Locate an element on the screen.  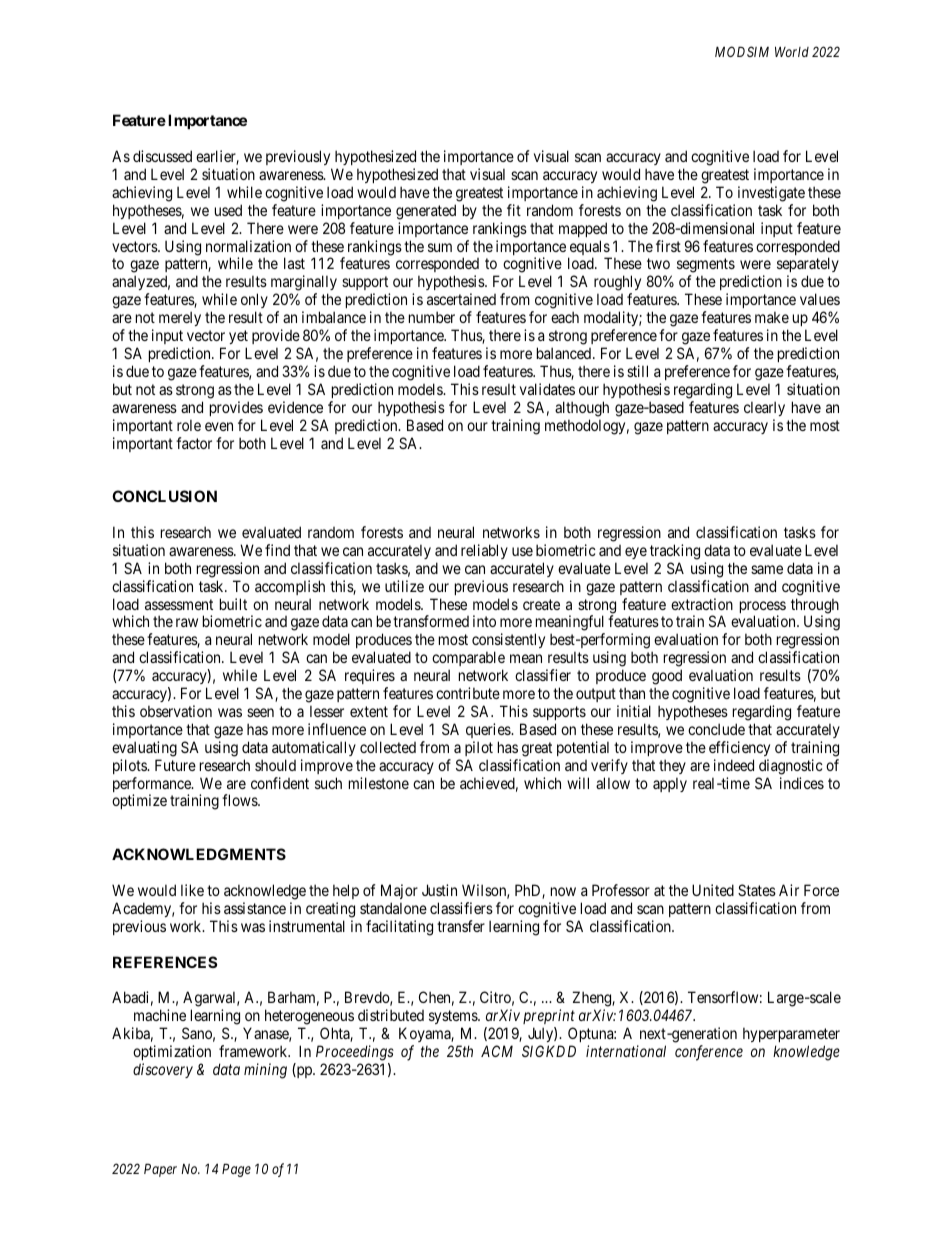
tracking is located at coordinates (675, 552).
